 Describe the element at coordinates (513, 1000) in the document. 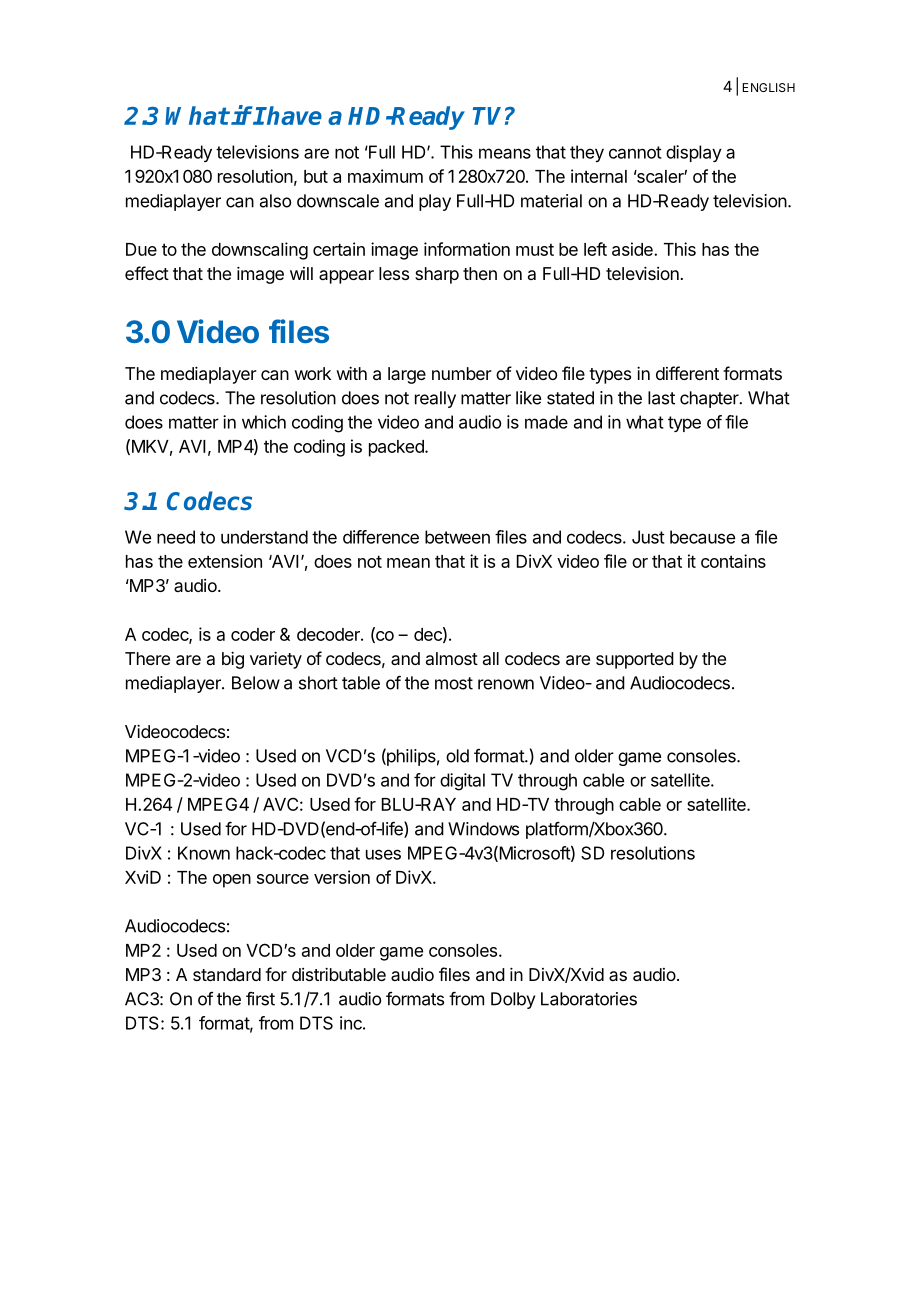

I see `Dolby` at that location.
